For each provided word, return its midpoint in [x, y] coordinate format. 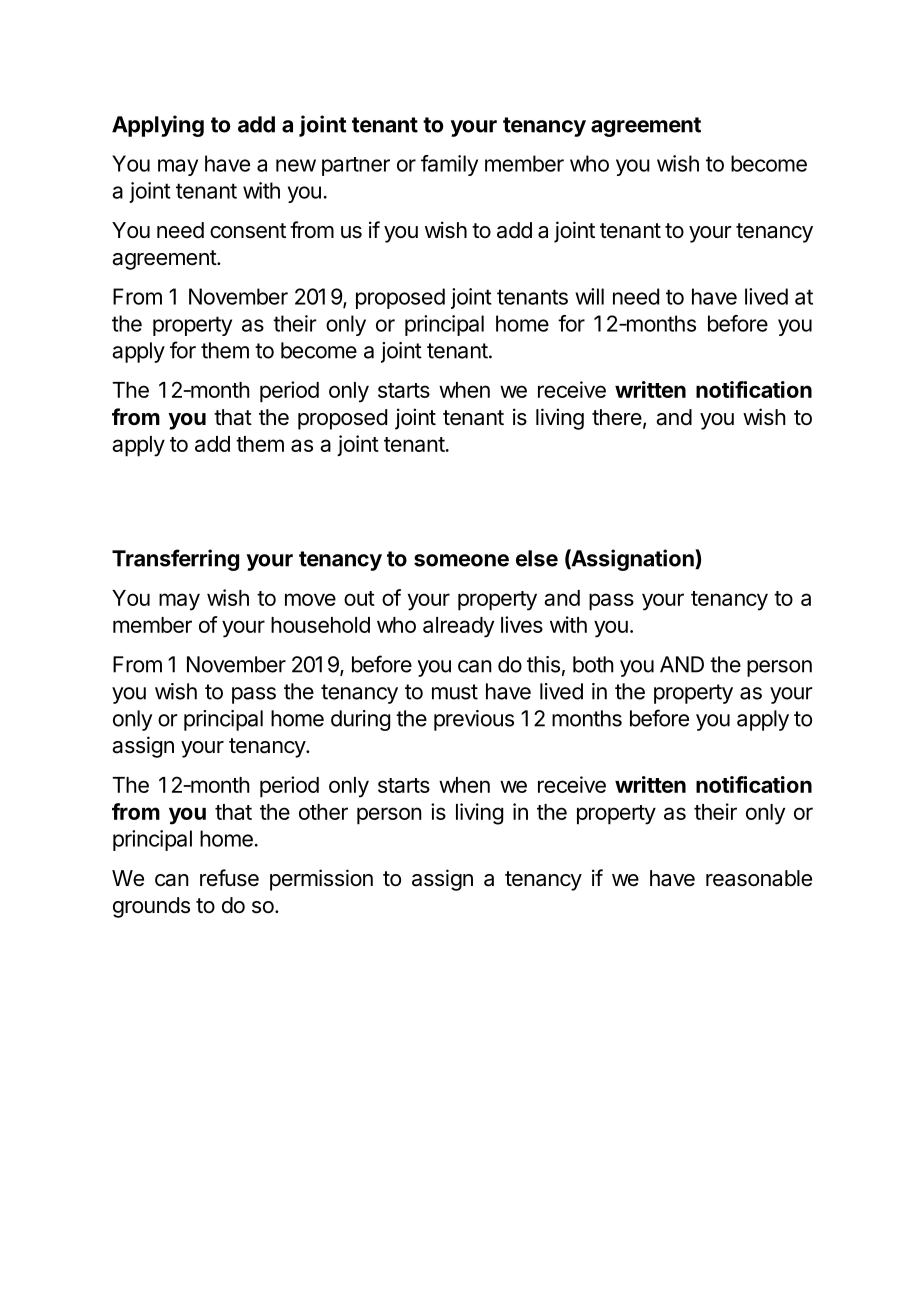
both [593, 664]
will [589, 296]
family [449, 165]
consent [248, 231]
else [537, 558]
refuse [229, 878]
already [458, 627]
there [617, 417]
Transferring [175, 560]
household [320, 625]
